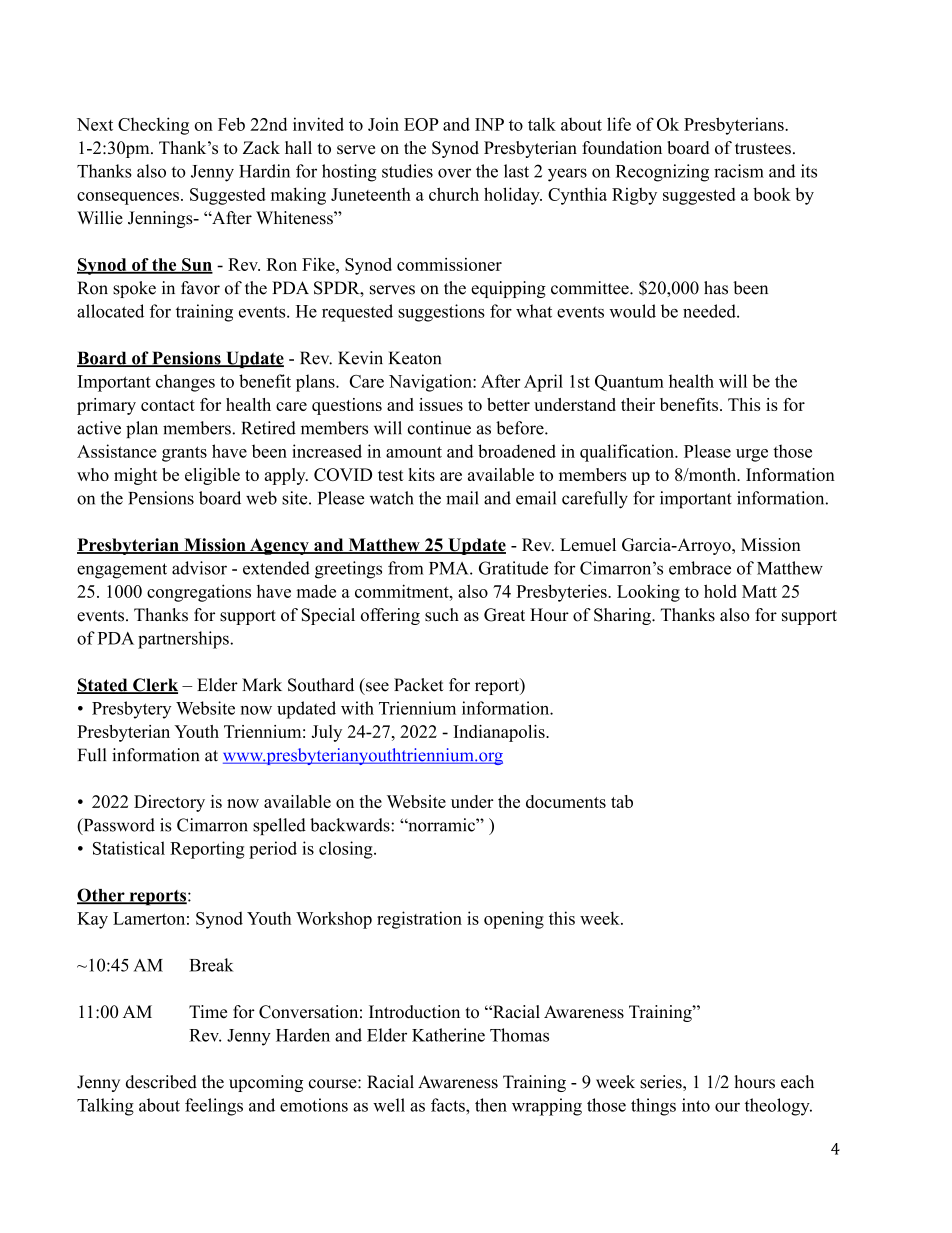 The height and width of the screenshot is (1233, 952). Describe the element at coordinates (169, 803) in the screenshot. I see `Directory` at that location.
